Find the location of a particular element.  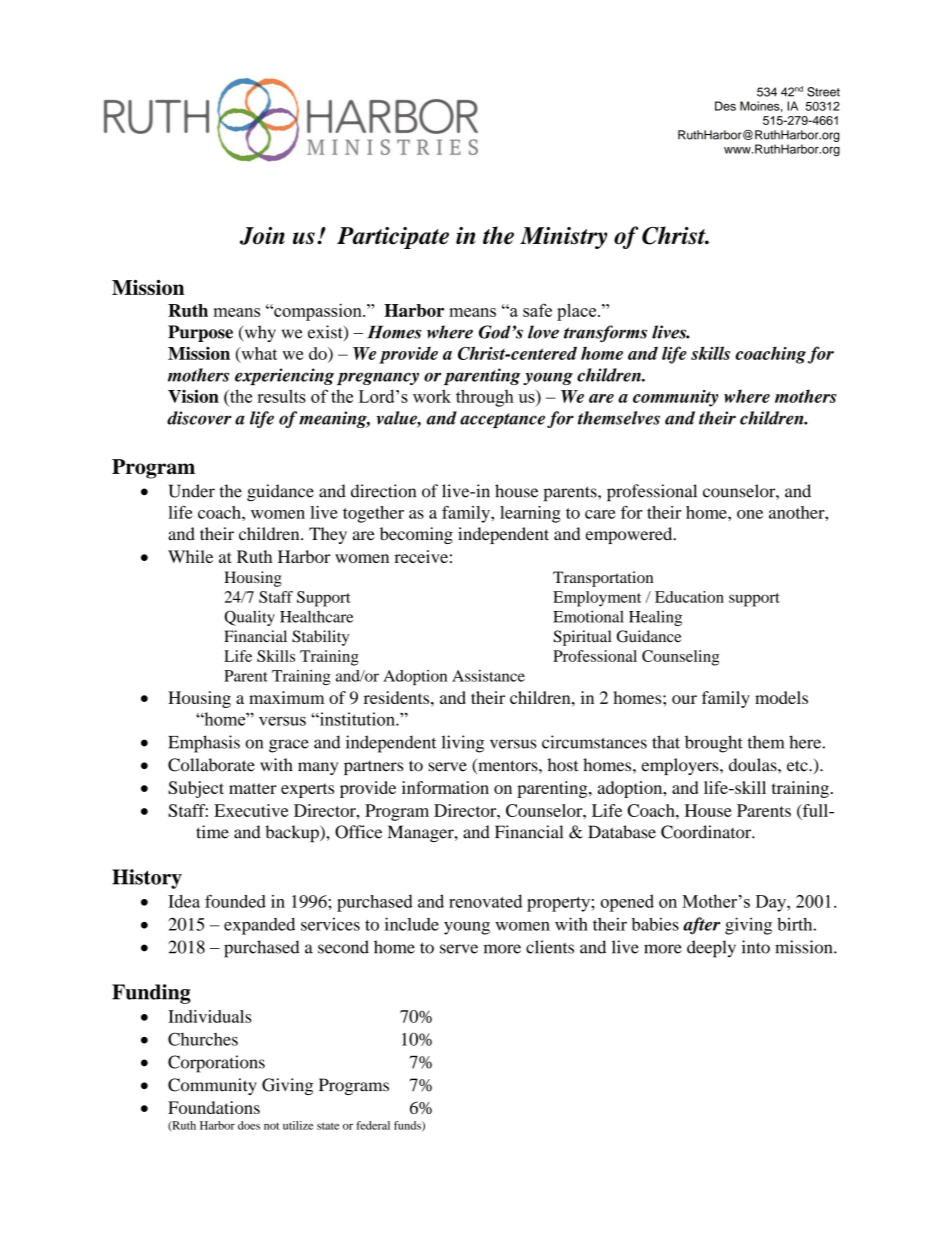

discover is located at coordinates (199, 418).
